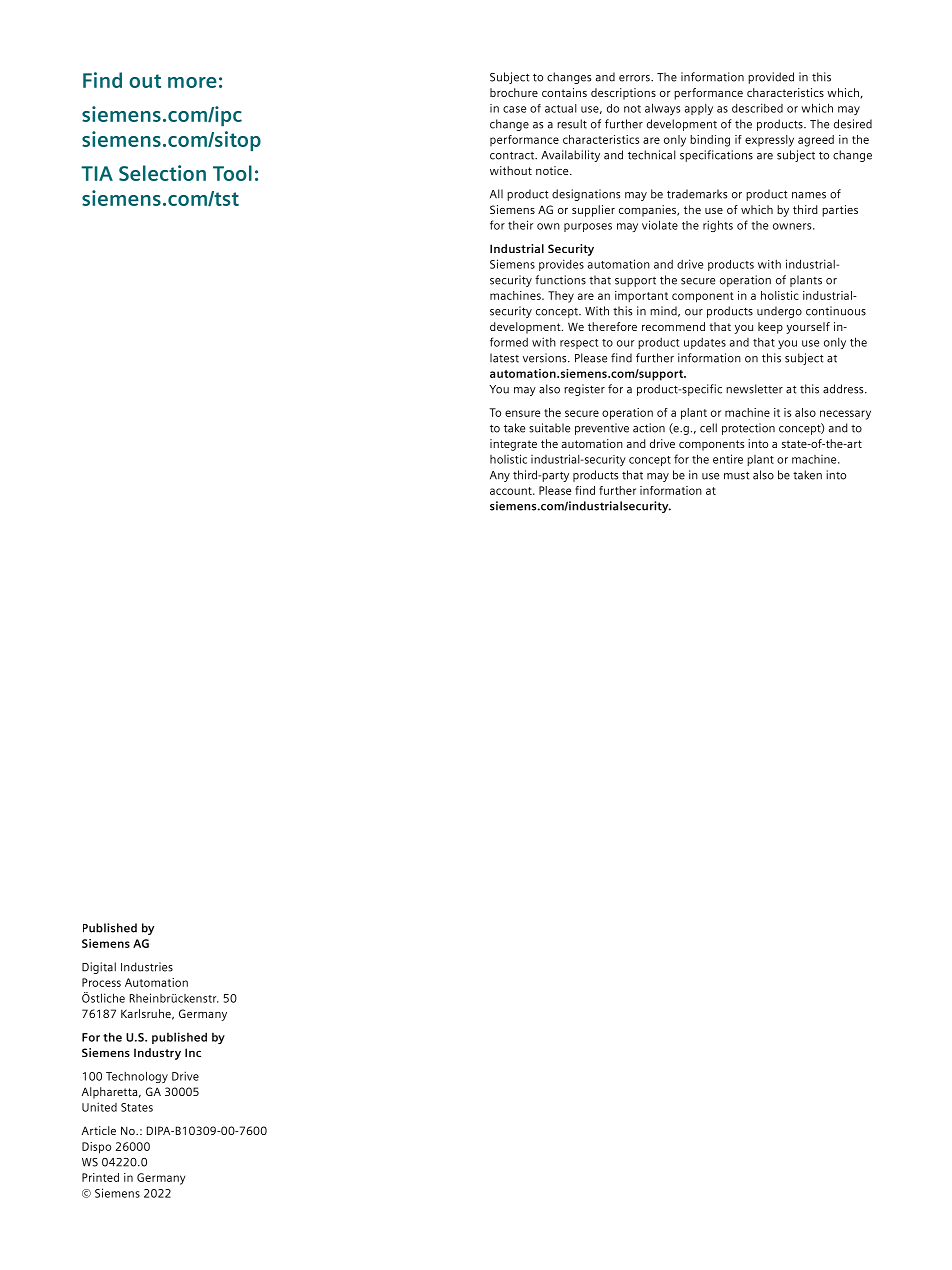  What do you see at coordinates (193, 1052) in the page?
I see `Inc` at bounding box center [193, 1052].
